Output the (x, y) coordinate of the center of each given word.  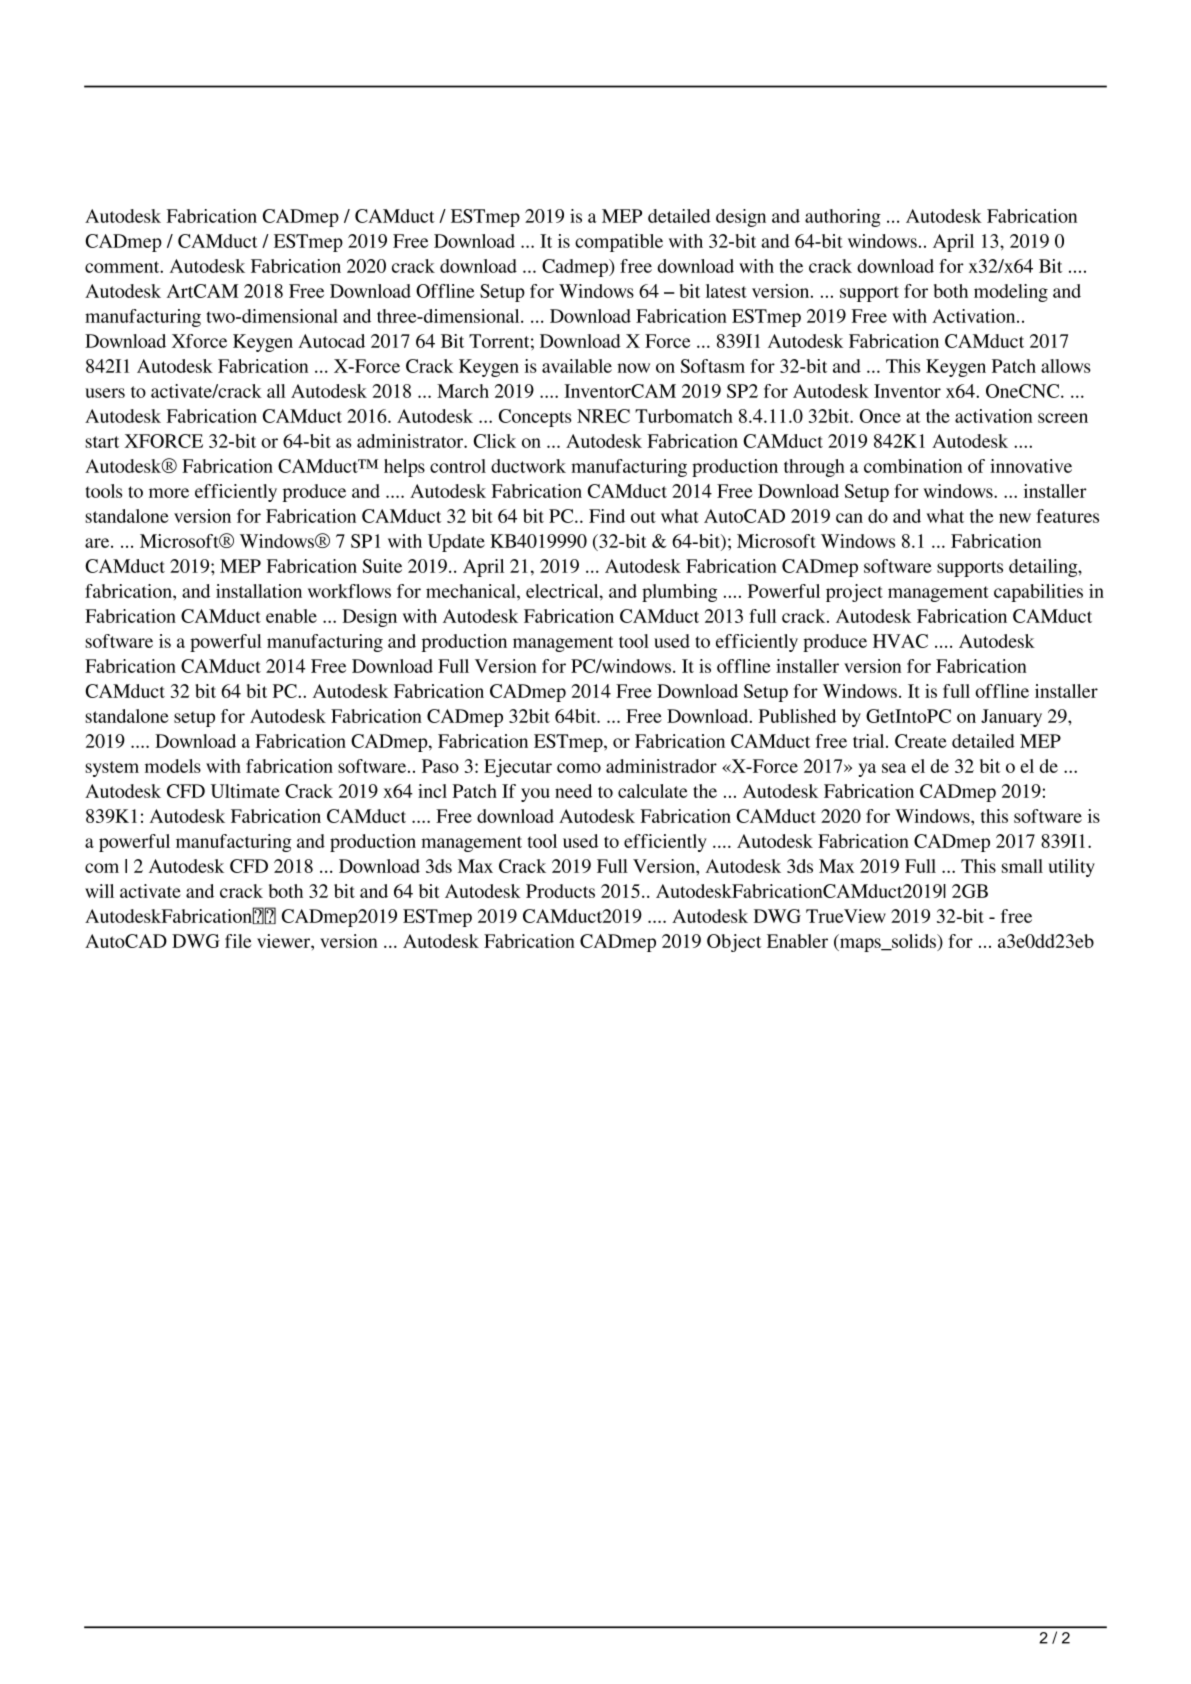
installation (259, 591)
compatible (619, 243)
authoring (843, 218)
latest (726, 291)
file (238, 941)
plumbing (679, 593)
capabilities (1038, 593)
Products (560, 891)
